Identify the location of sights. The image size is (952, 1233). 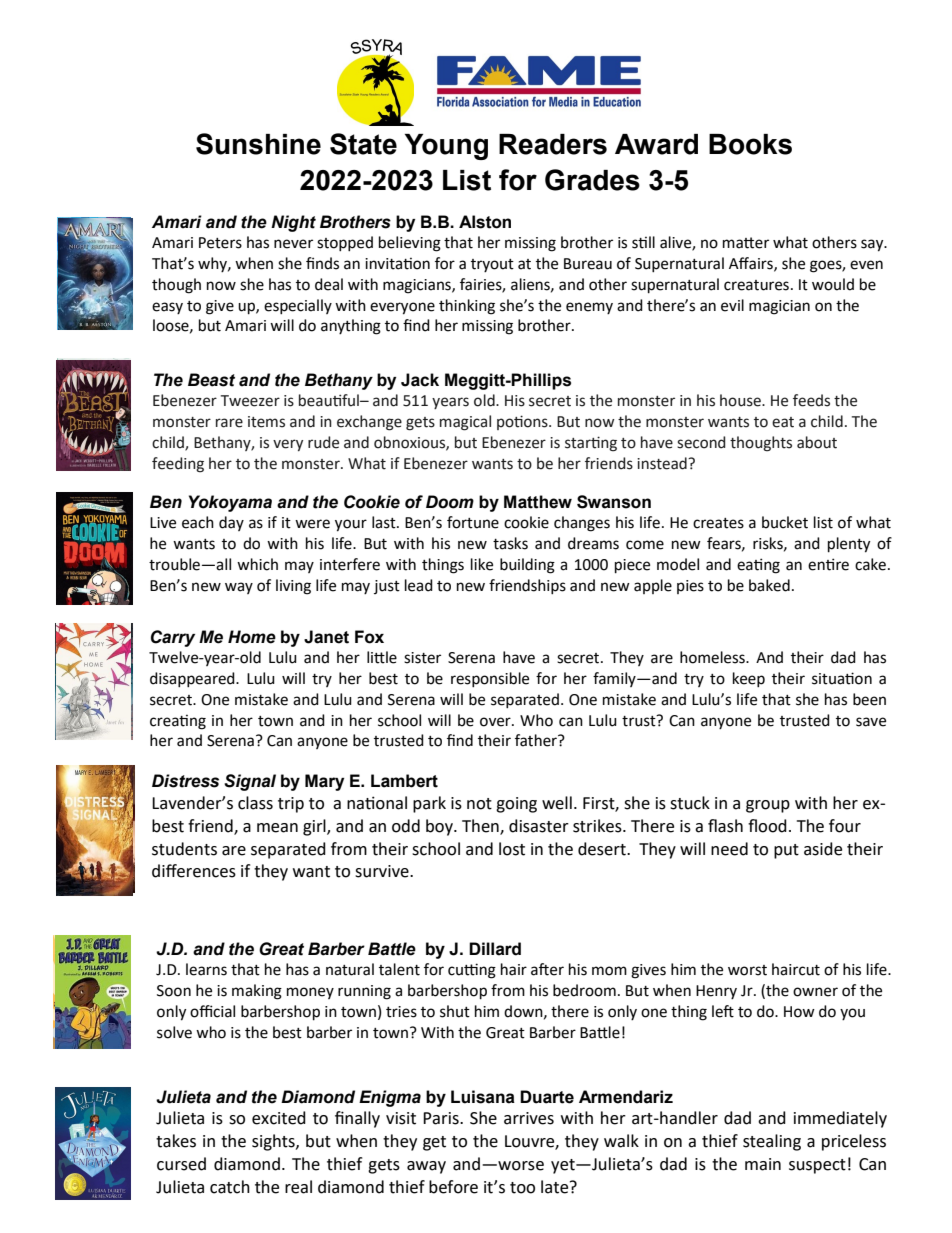
(274, 1142).
